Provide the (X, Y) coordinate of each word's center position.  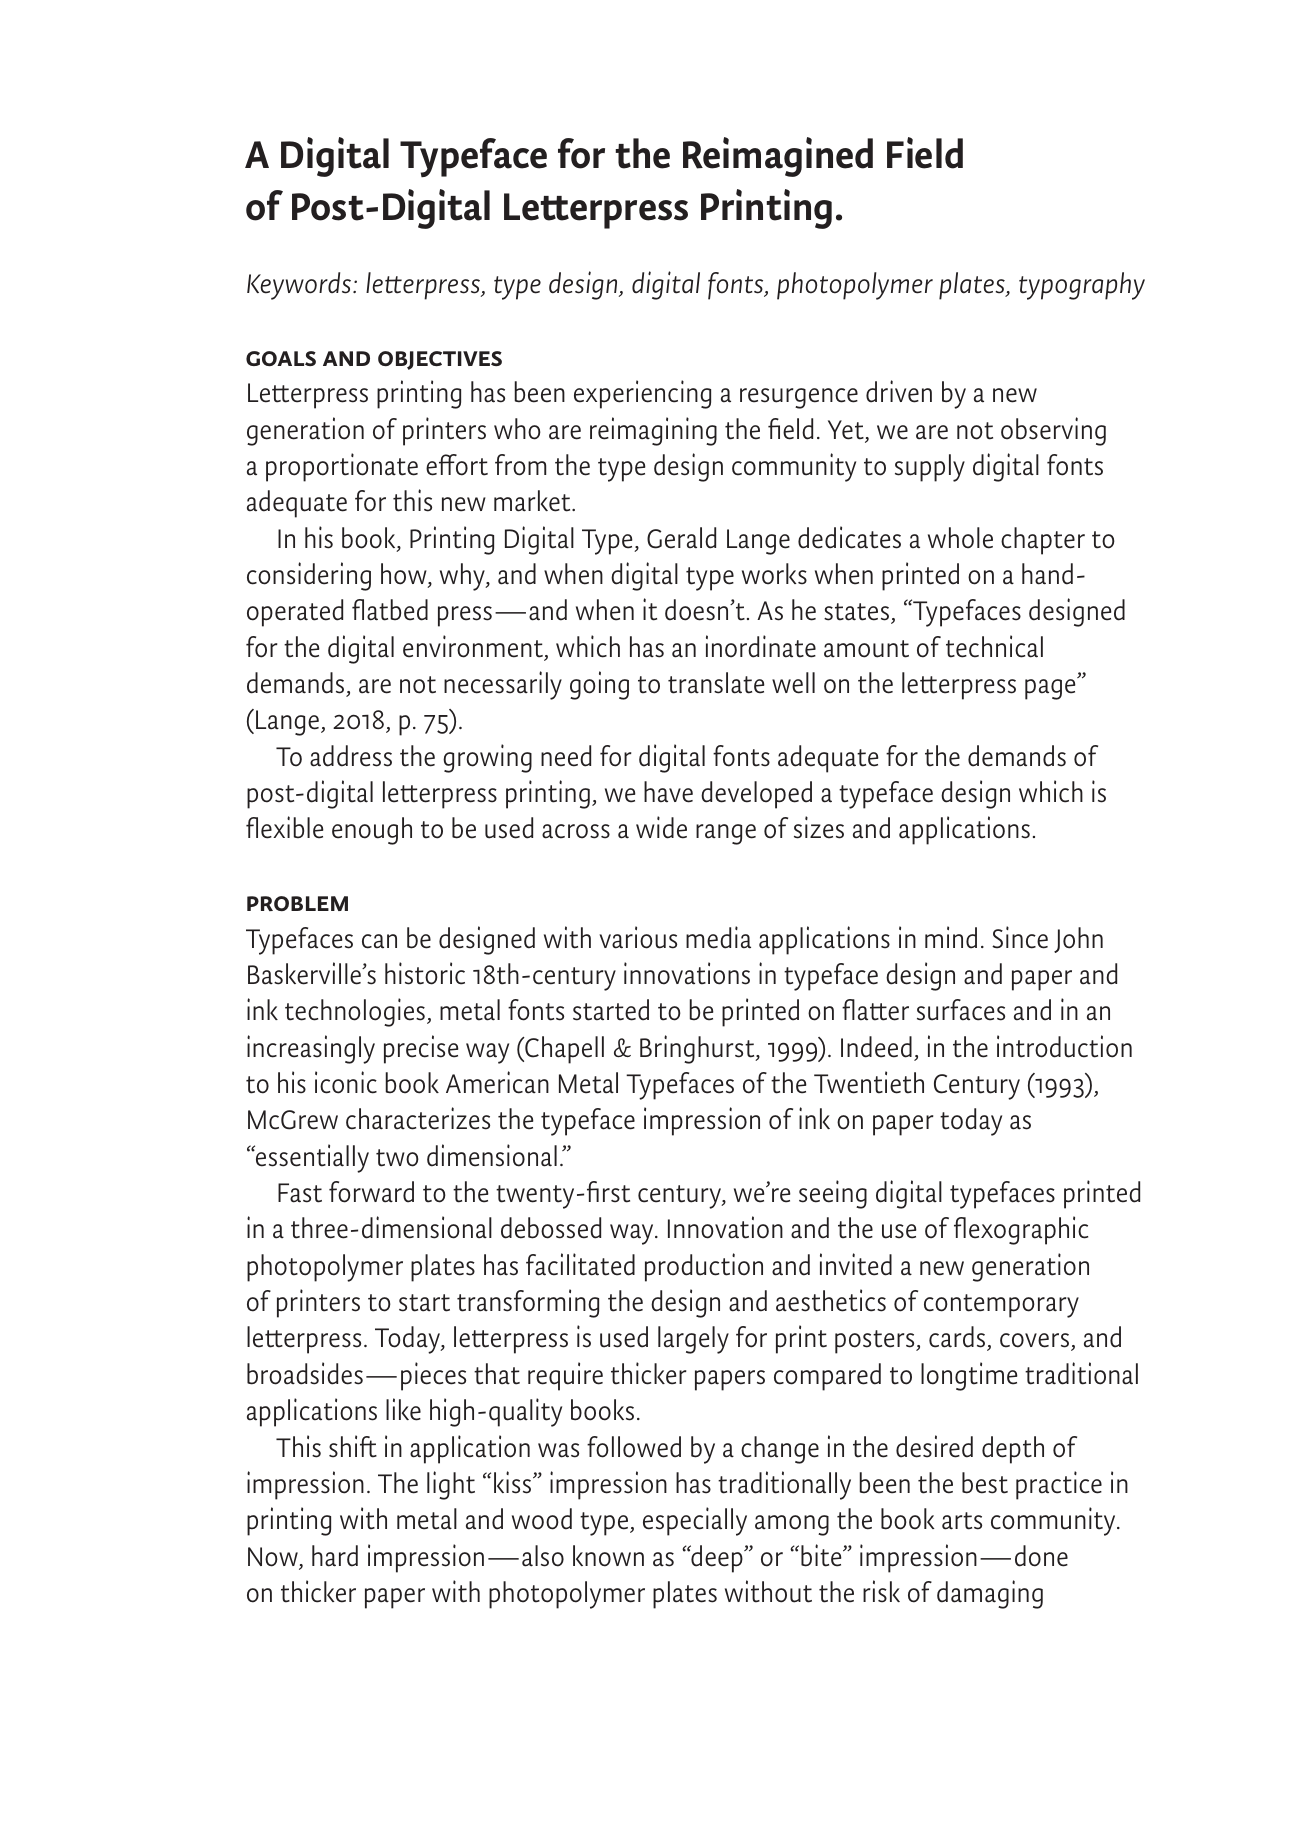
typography (1082, 286)
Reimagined (778, 157)
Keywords (300, 286)
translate (716, 683)
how (405, 575)
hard (335, 1556)
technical (994, 646)
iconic (346, 1082)
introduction (1064, 1046)
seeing (833, 1194)
